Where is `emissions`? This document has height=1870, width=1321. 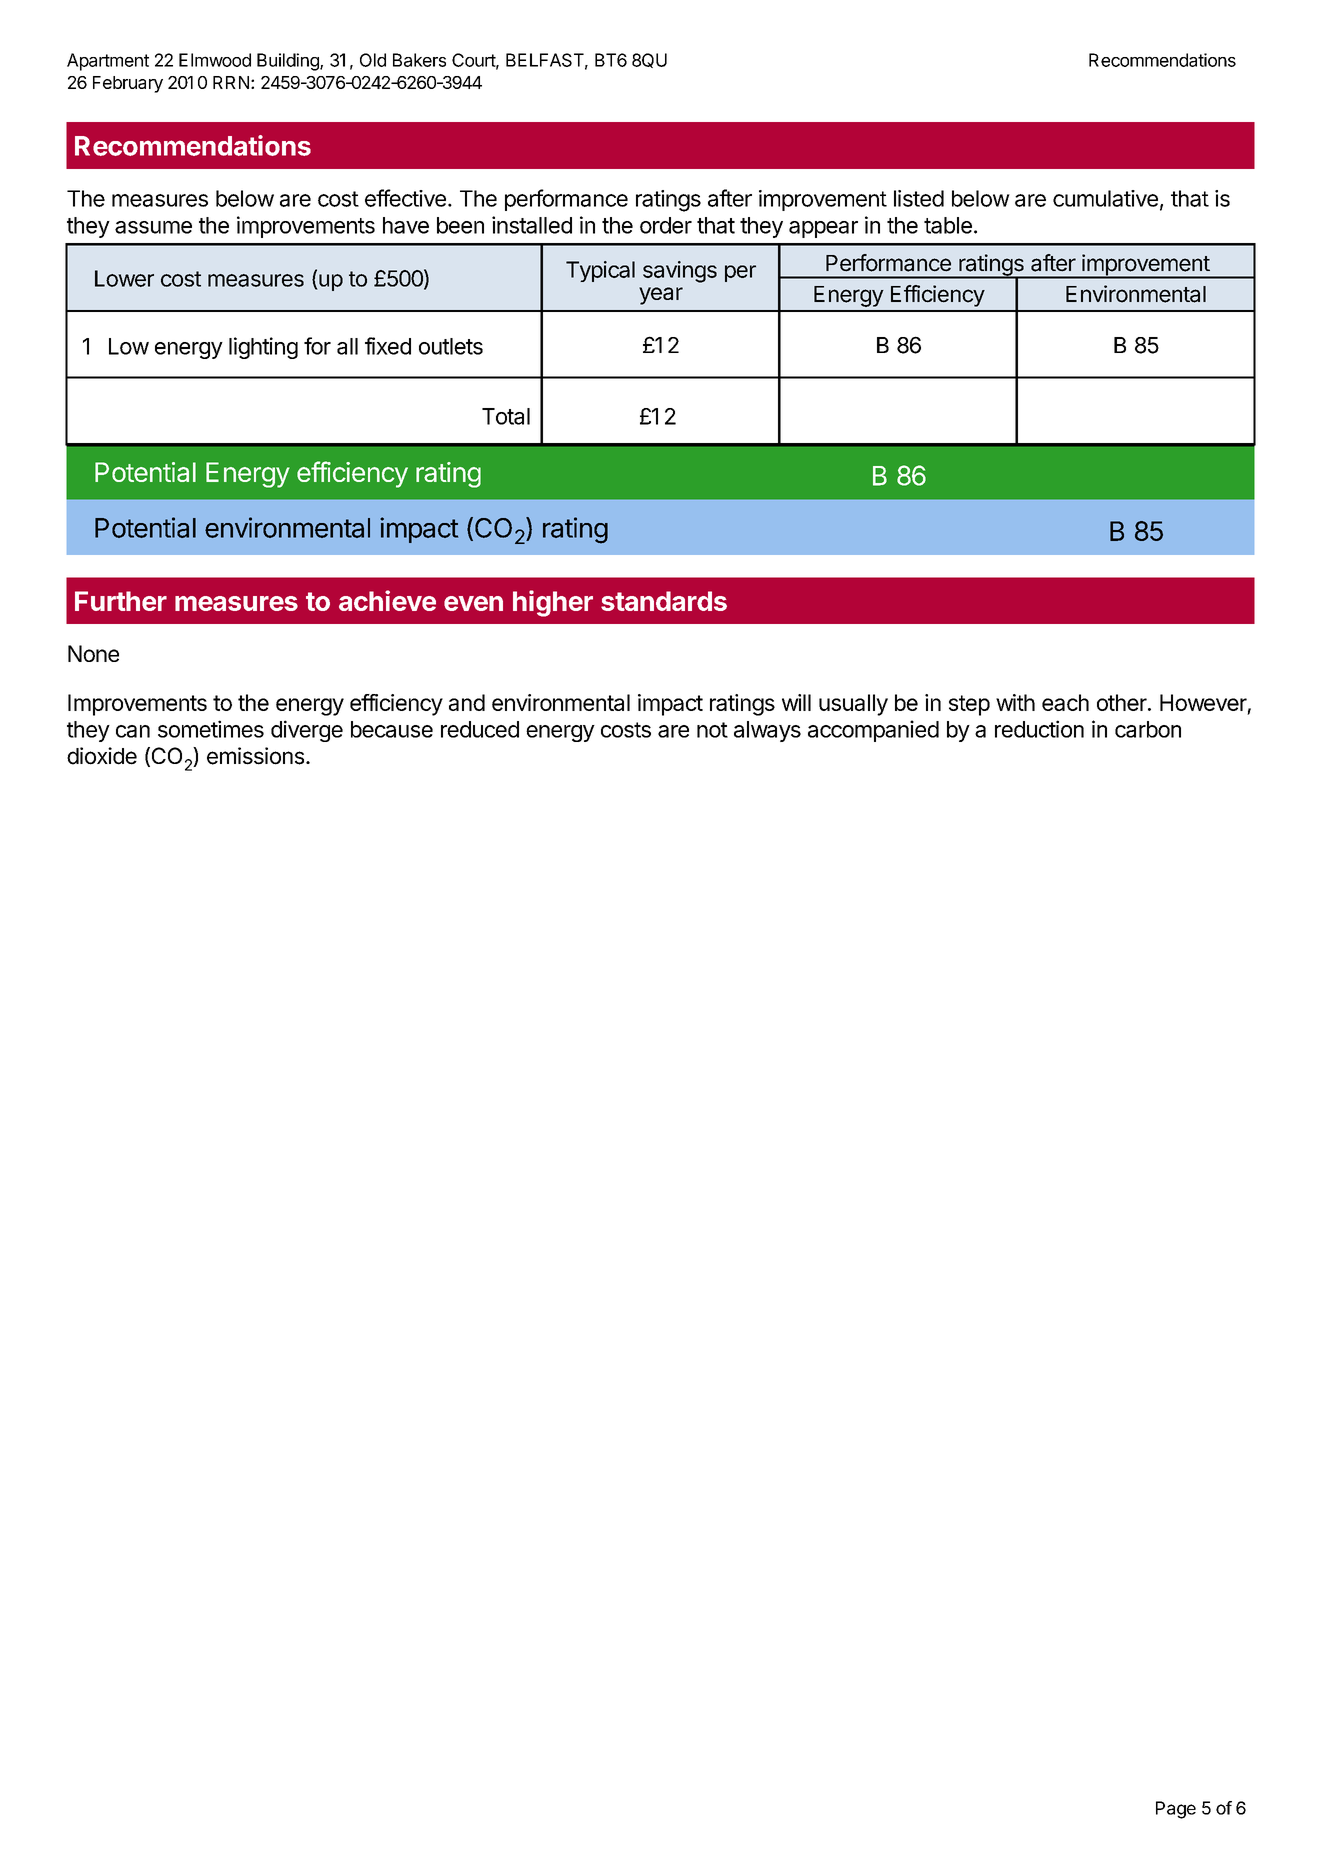 emissions is located at coordinates (255, 756).
